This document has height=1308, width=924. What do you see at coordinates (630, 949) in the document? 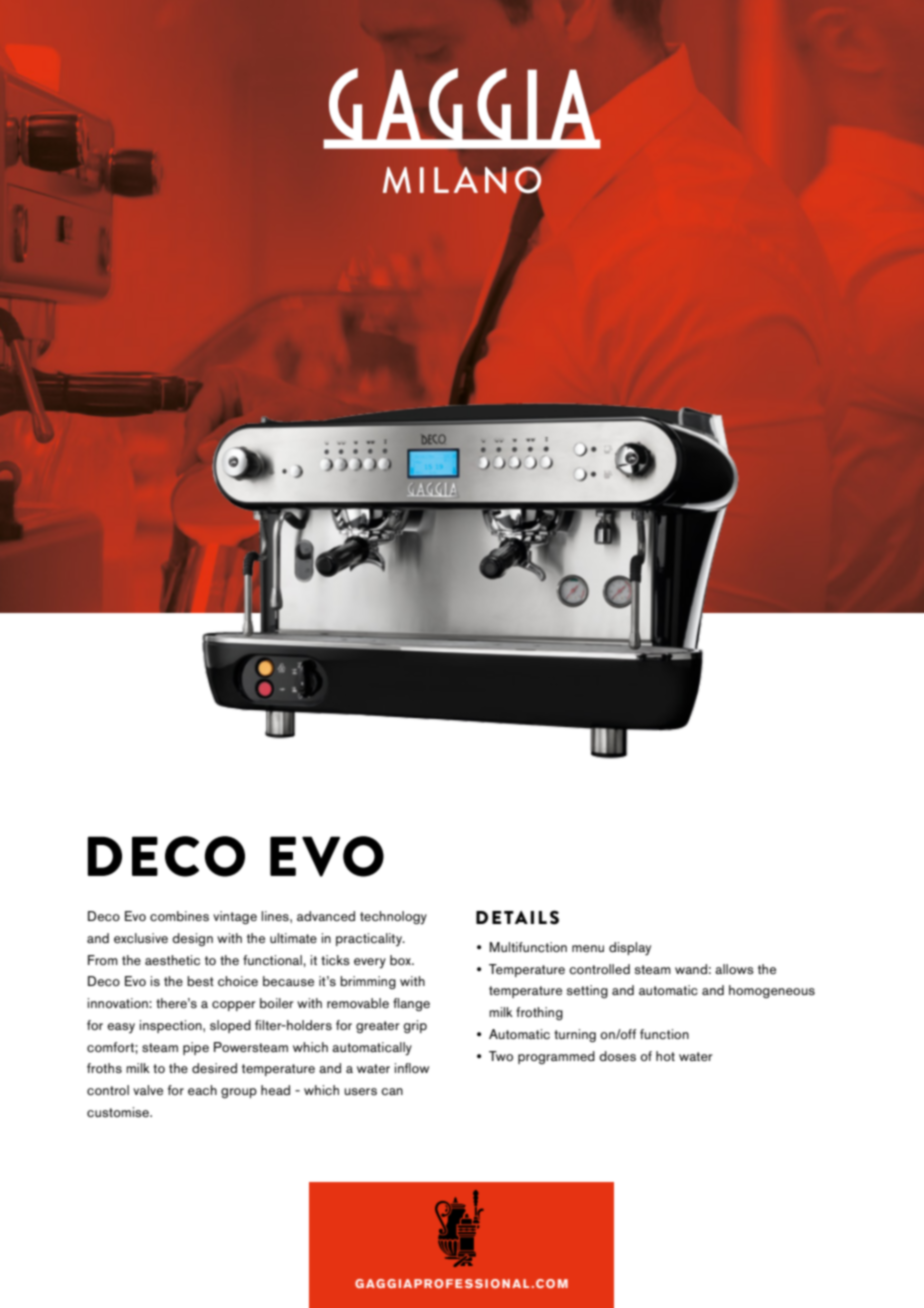
I see `display` at bounding box center [630, 949].
